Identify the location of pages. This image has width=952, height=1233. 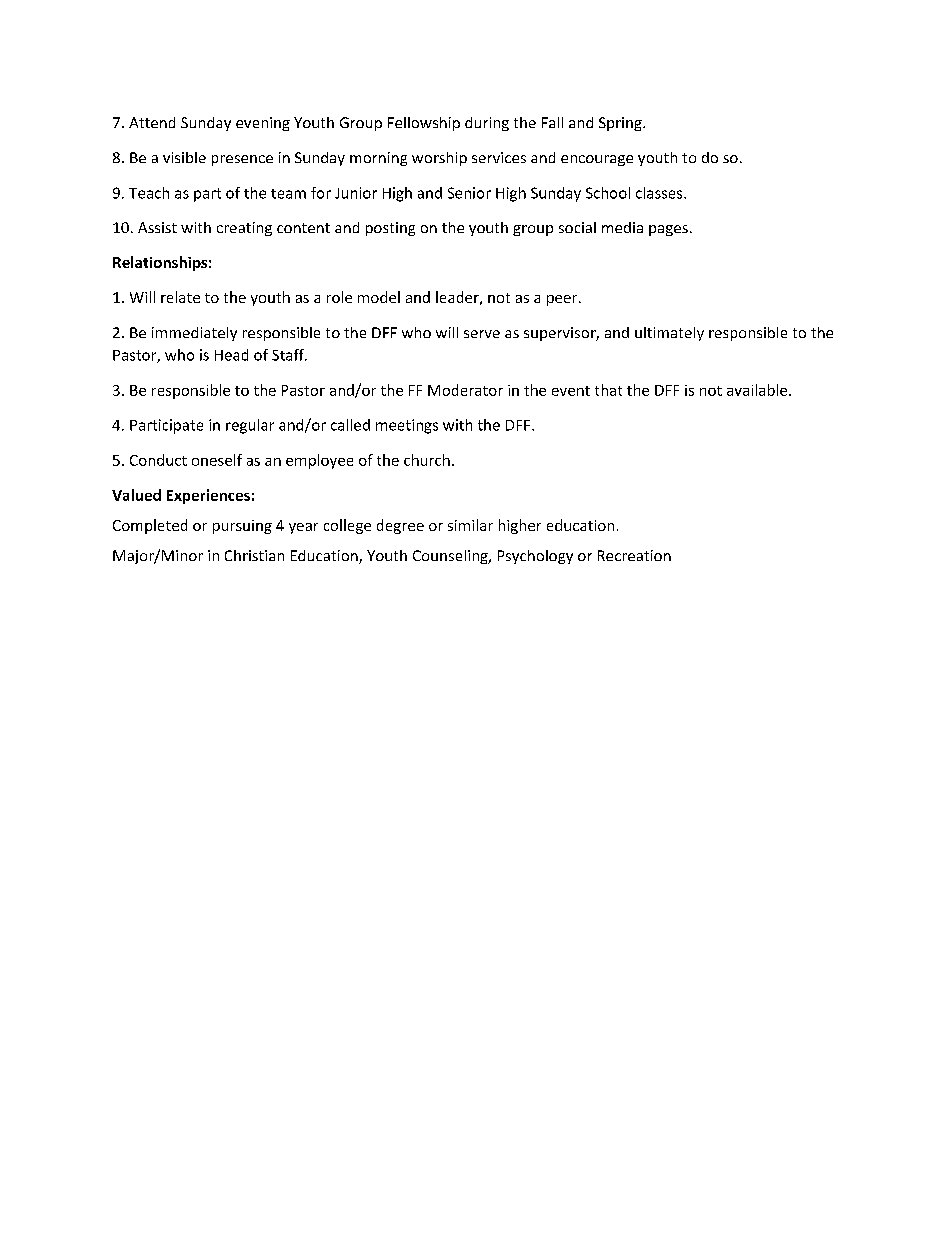
(668, 230).
